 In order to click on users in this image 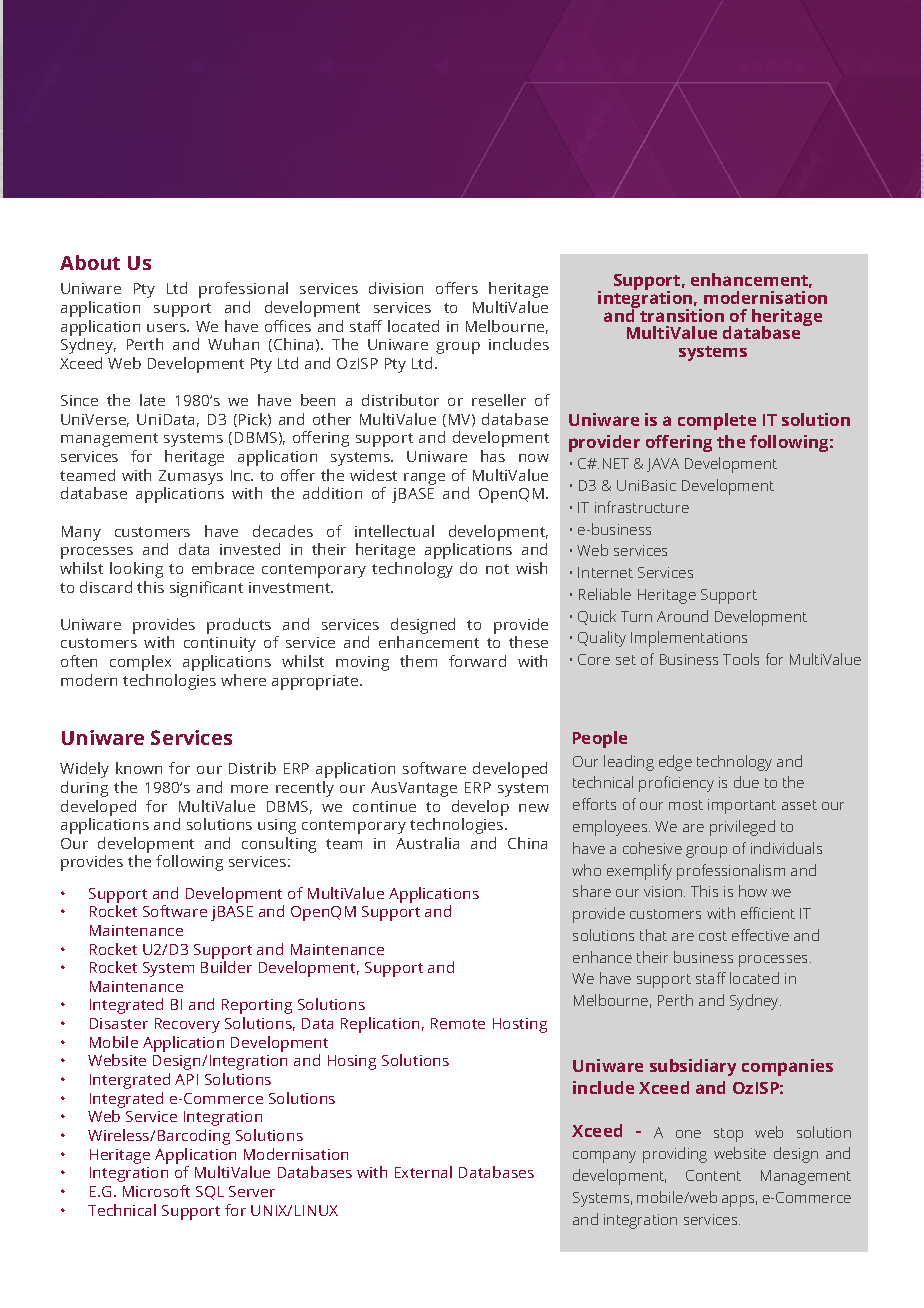, I will do `click(168, 328)`.
